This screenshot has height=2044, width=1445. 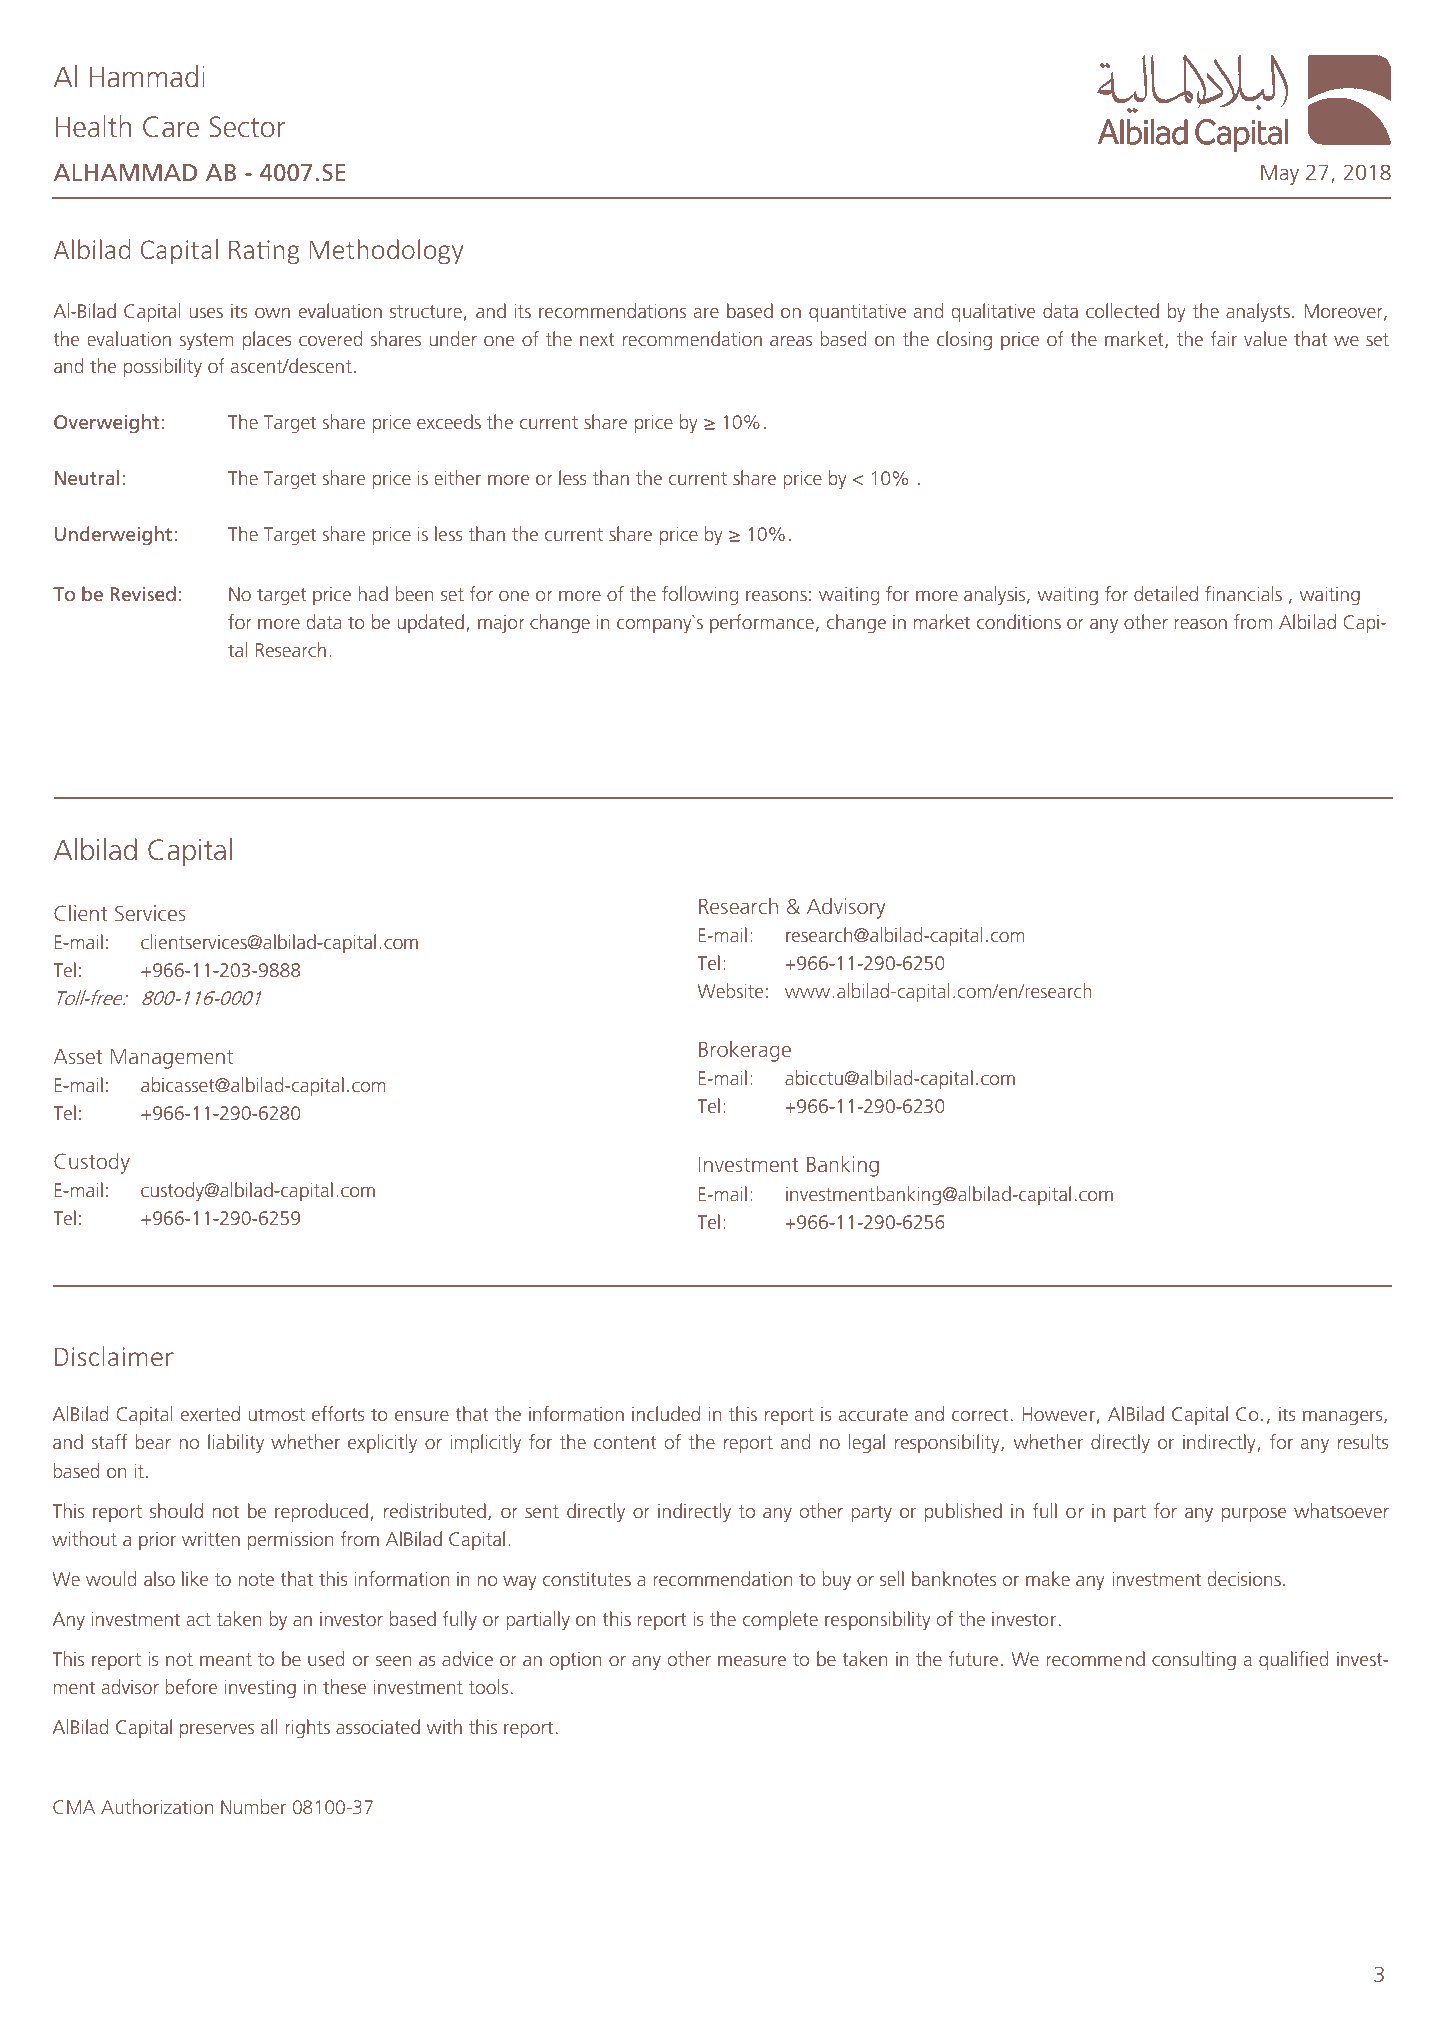 I want to click on Sector, so click(x=247, y=127).
